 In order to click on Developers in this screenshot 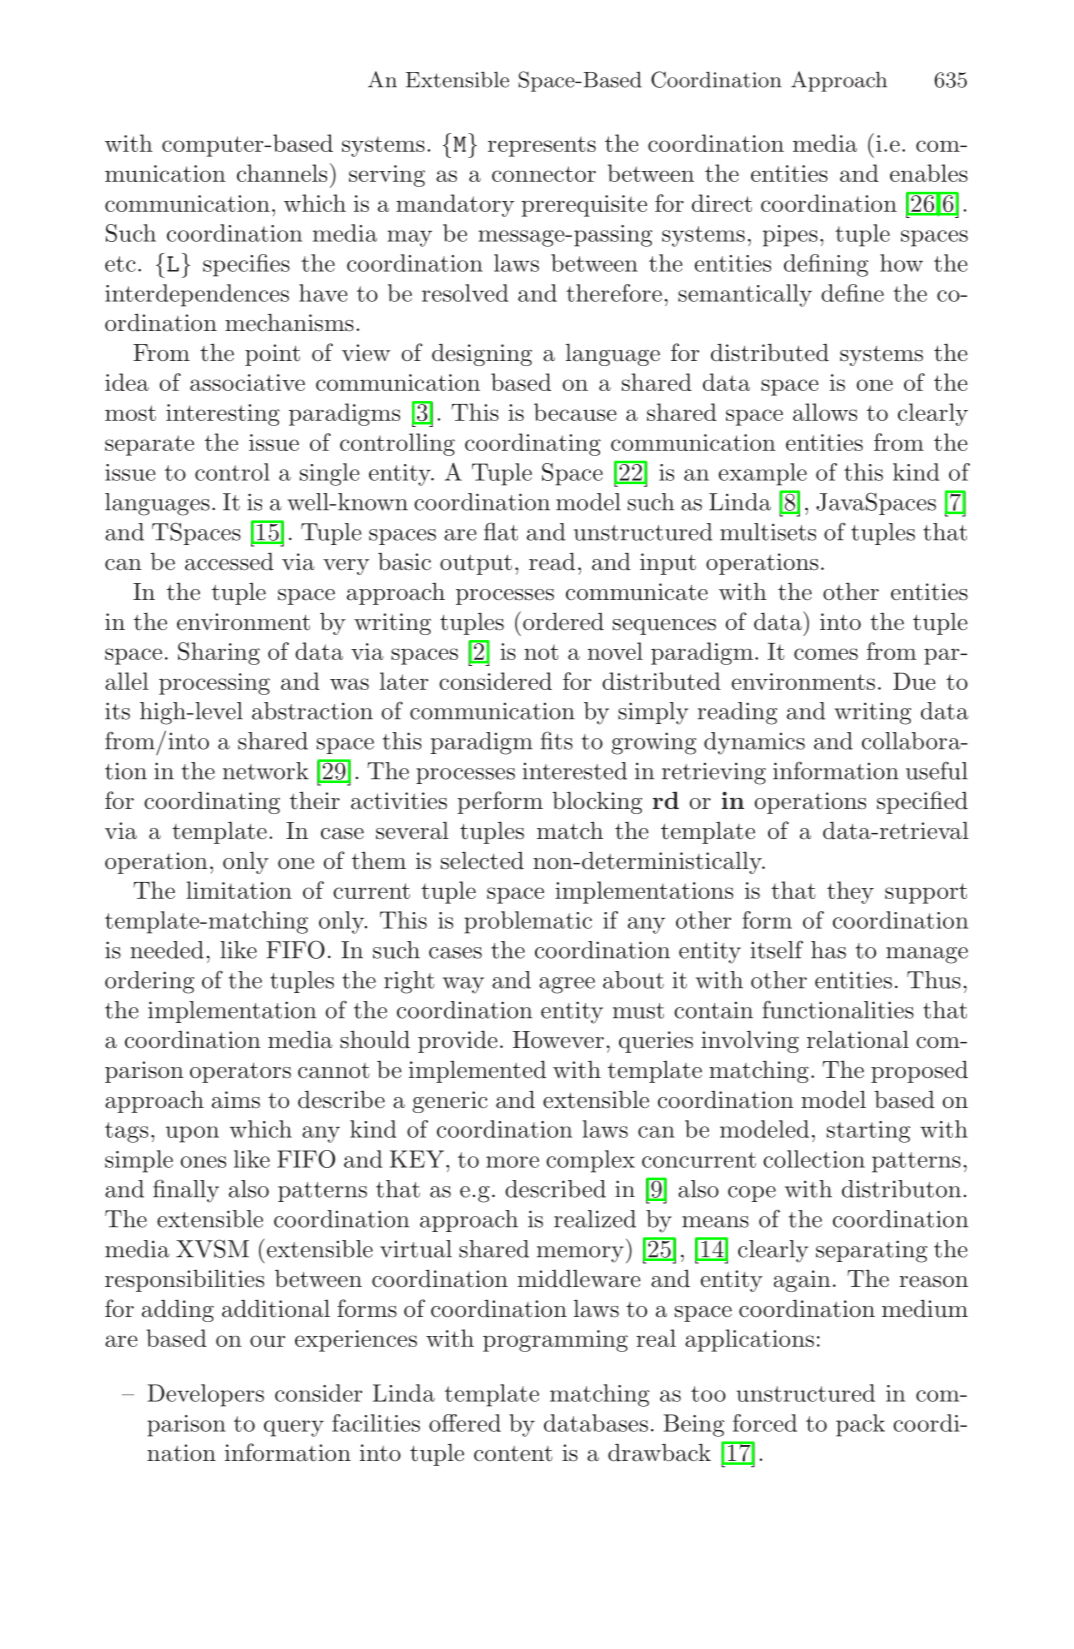, I will do `click(206, 1395)`.
